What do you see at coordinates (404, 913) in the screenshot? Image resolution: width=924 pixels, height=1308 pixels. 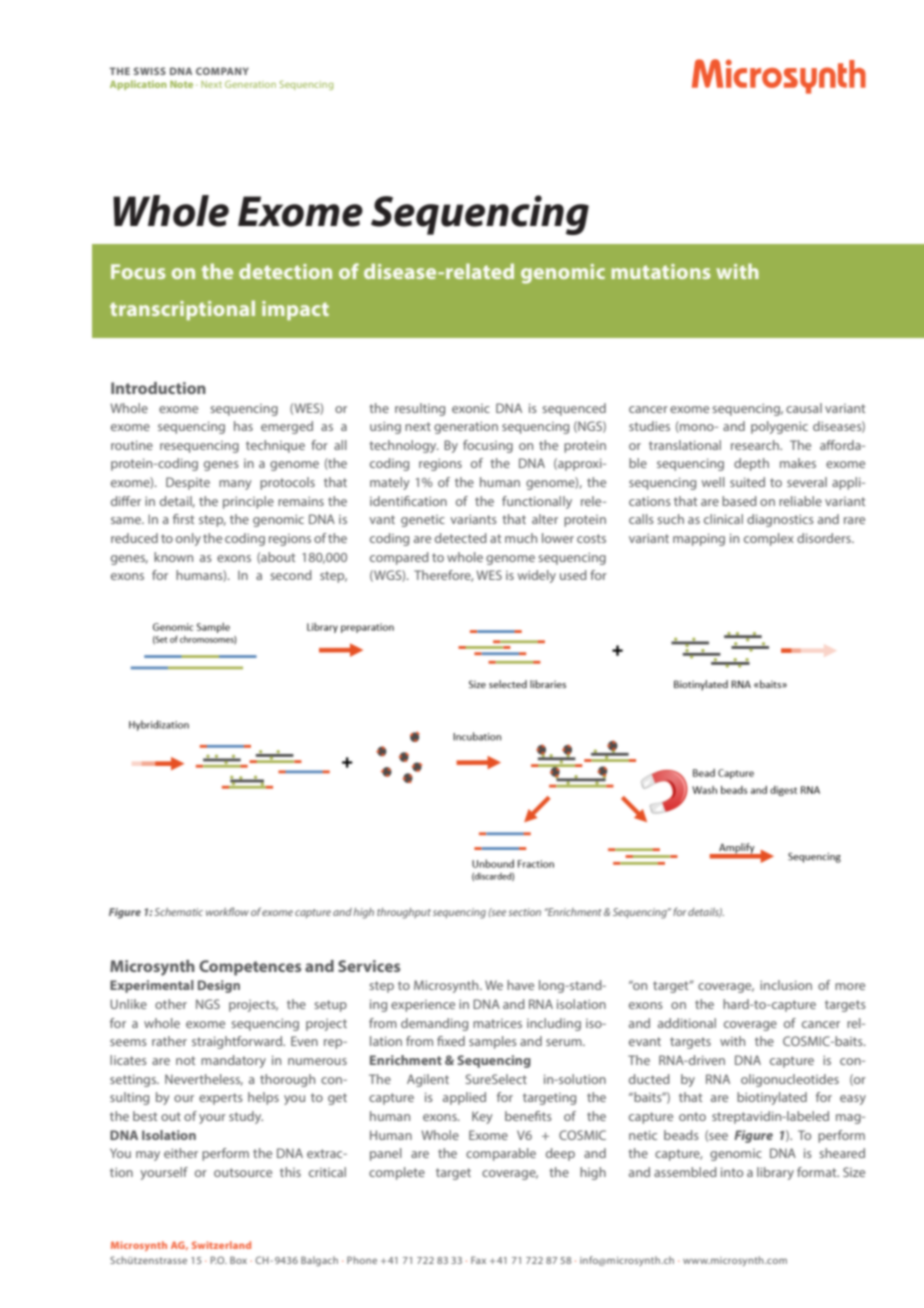 I see `throughput` at bounding box center [404, 913].
